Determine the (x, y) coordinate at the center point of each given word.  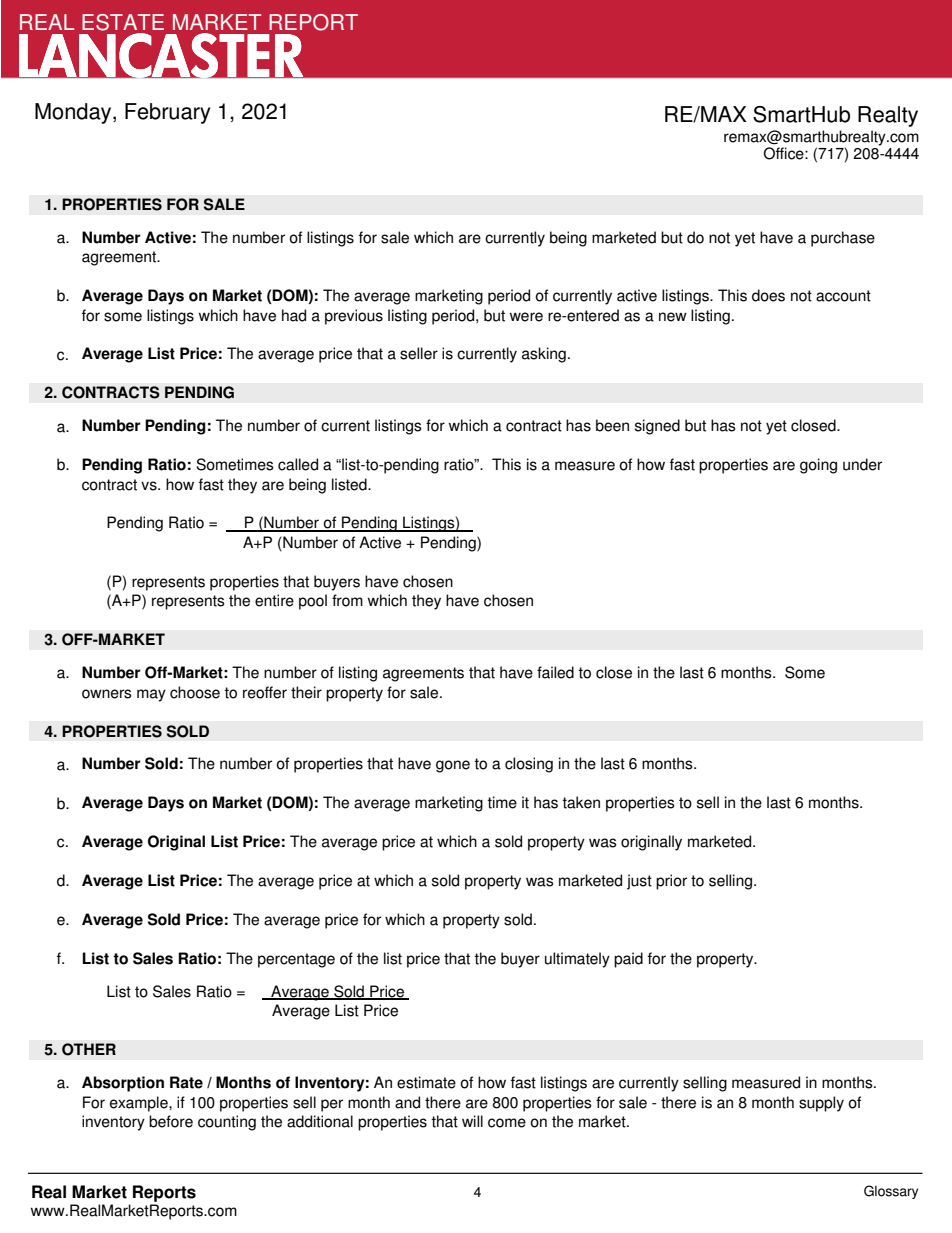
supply (821, 1104)
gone (453, 766)
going (818, 466)
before (171, 1121)
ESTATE (123, 22)
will (472, 1121)
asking (544, 355)
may (151, 695)
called (298, 464)
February (167, 113)
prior (671, 882)
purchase (843, 239)
